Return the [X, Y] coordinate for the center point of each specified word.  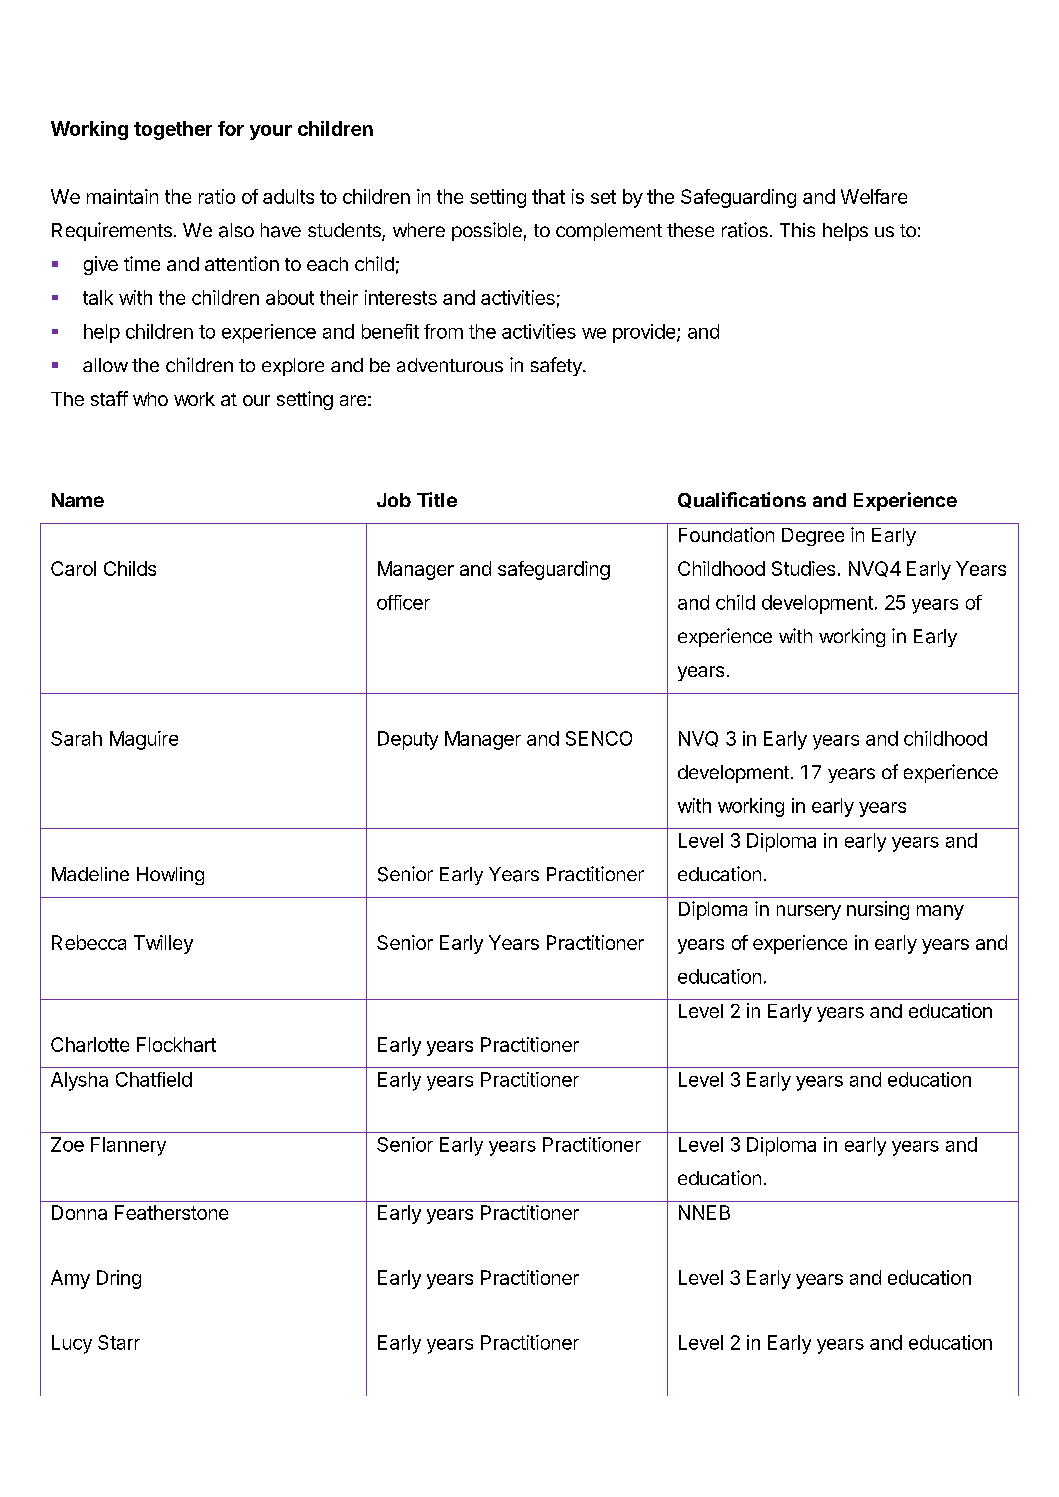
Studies [803, 568]
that [548, 196]
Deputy [408, 740]
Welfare [874, 196]
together [173, 130]
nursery [809, 912]
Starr [119, 1342]
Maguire [144, 740]
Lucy [72, 1344]
